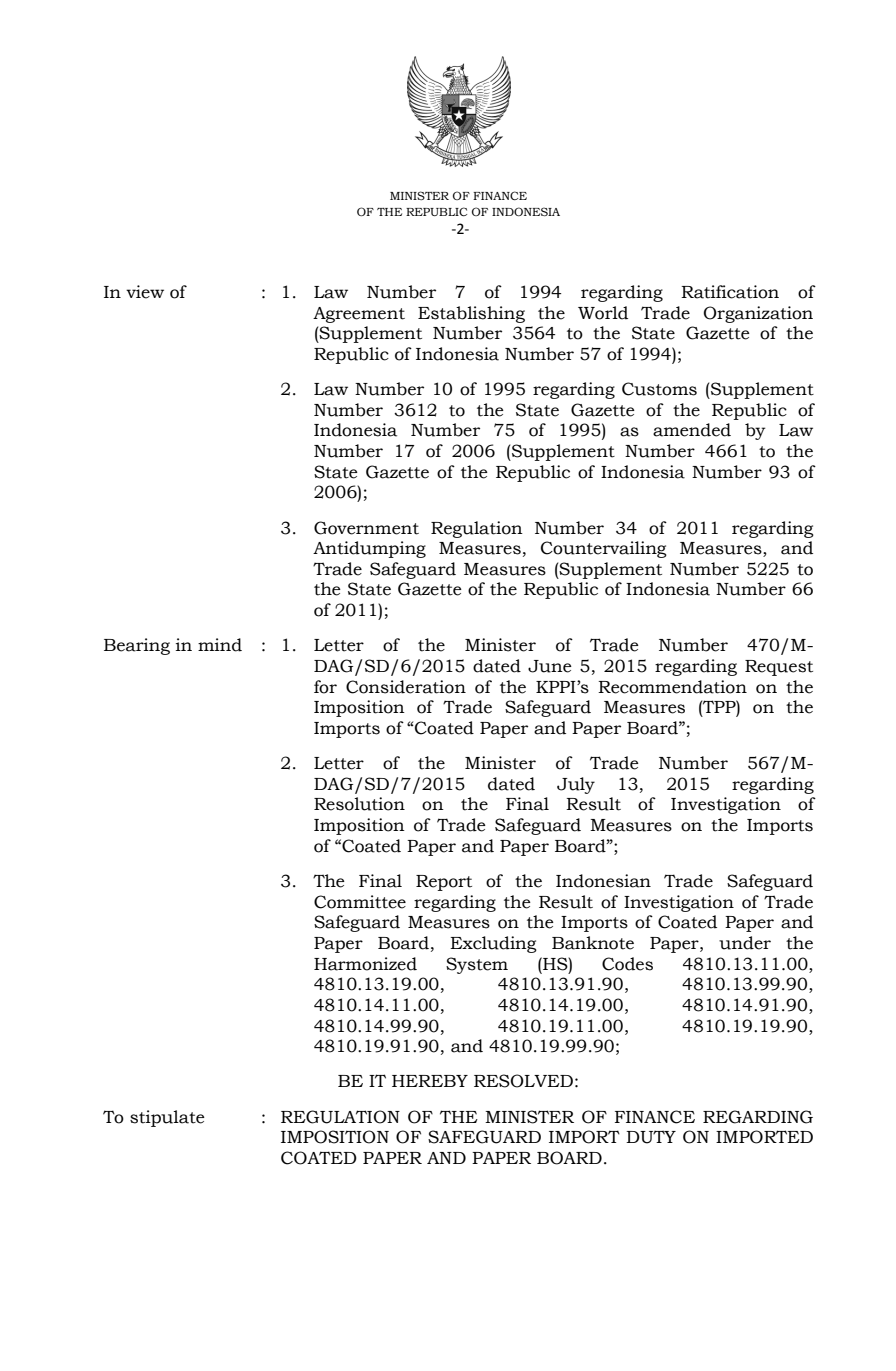 The width and height of the screenshot is (896, 1371). I want to click on Harmonized, so click(365, 964).
